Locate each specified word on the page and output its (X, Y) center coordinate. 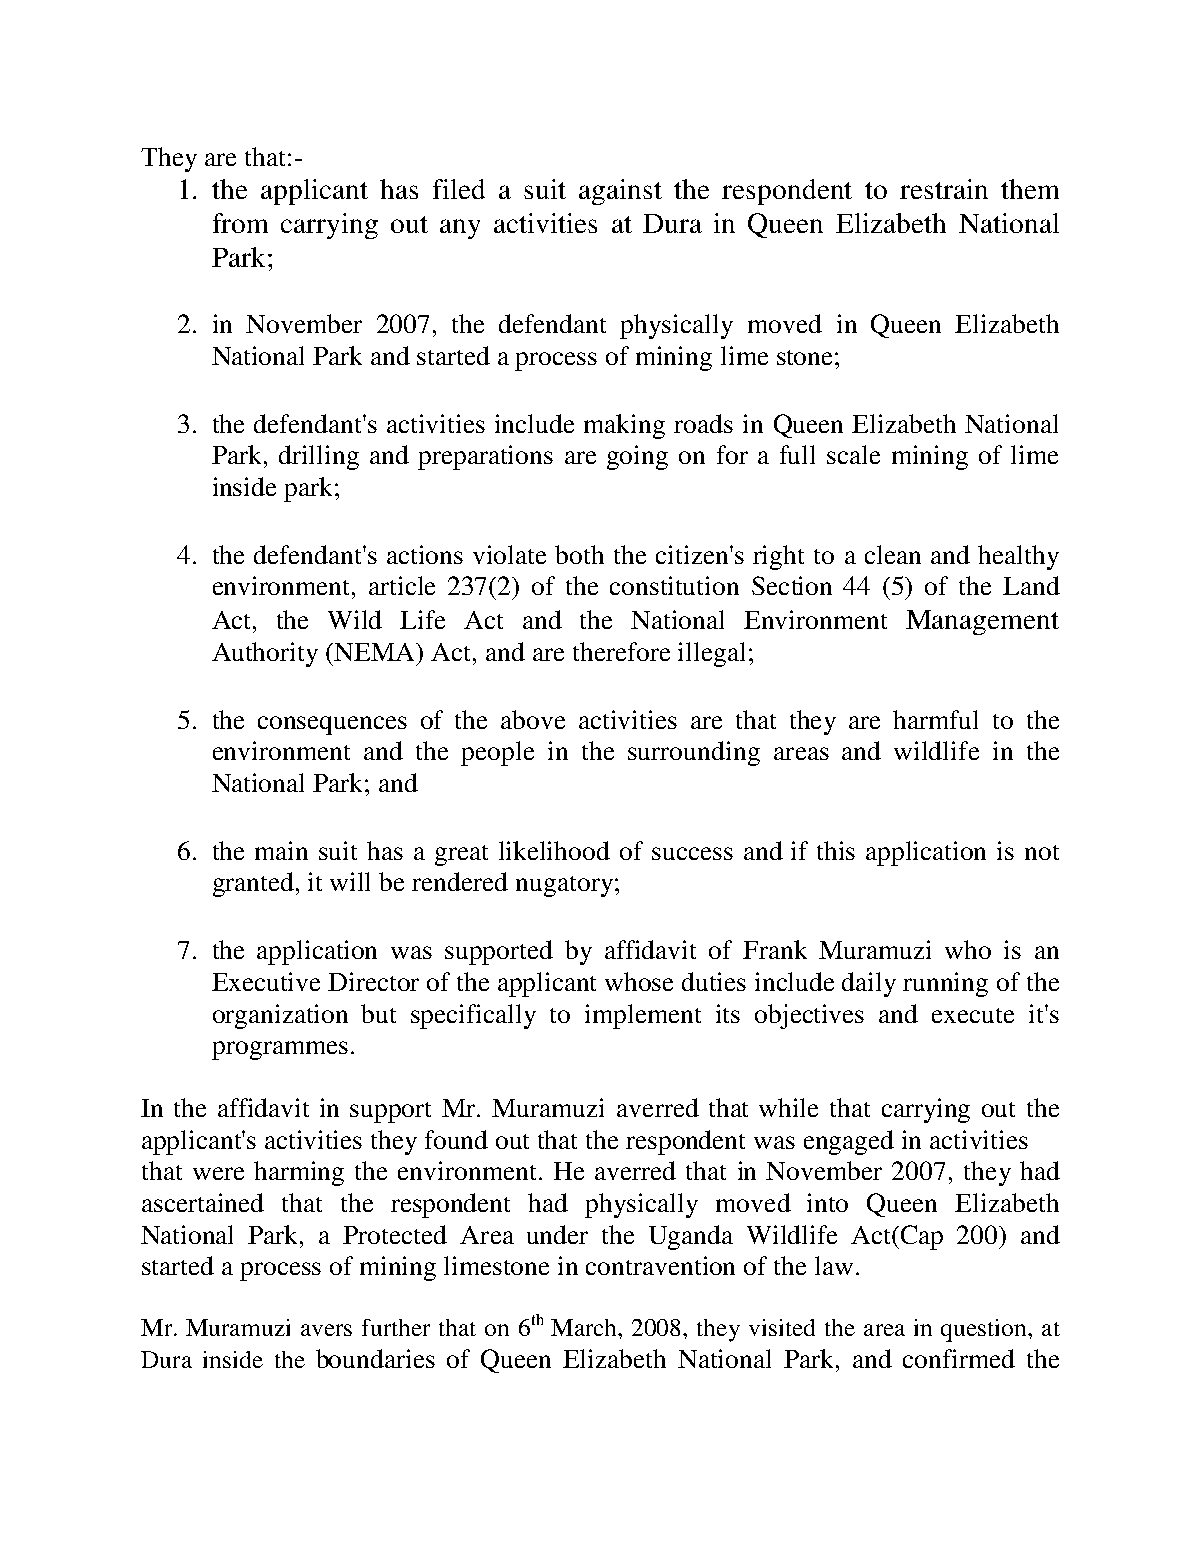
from (240, 223)
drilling (319, 457)
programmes (280, 1050)
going (637, 457)
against (620, 192)
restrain (944, 189)
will (350, 881)
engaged (849, 1142)
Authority (265, 654)
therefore (621, 651)
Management (982, 622)
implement (643, 1016)
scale (853, 454)
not (1042, 852)
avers (326, 1330)
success (692, 853)
